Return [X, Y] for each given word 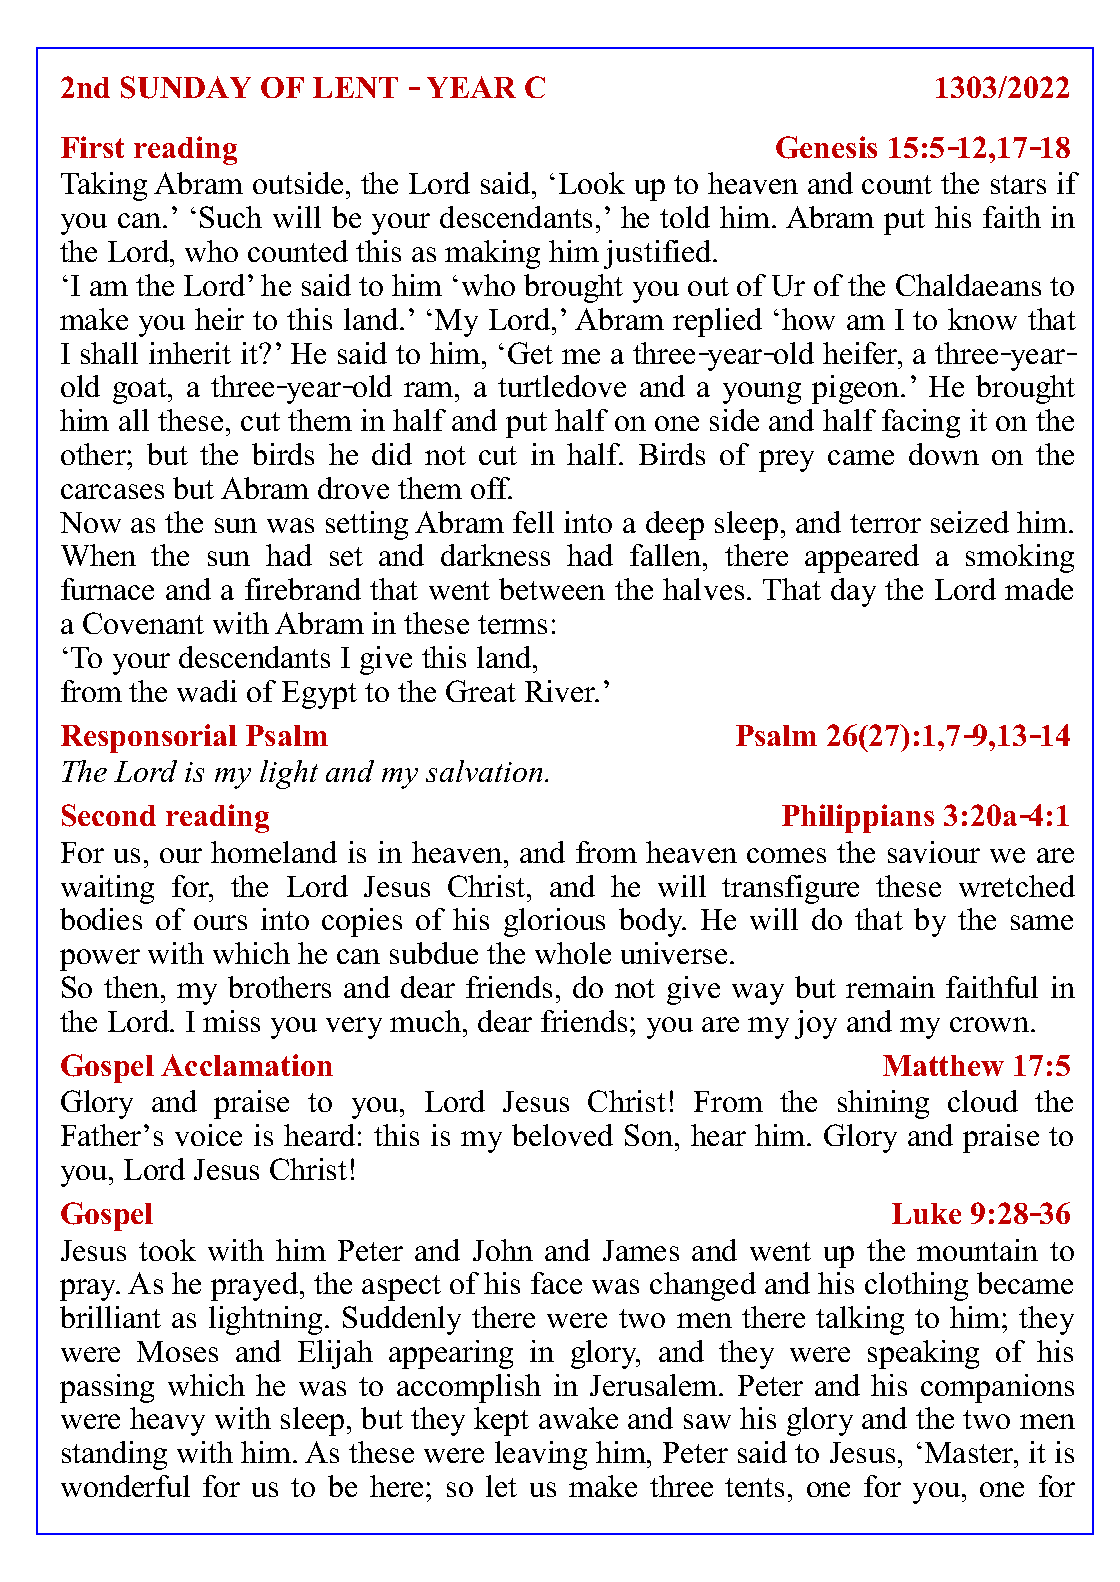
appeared [862, 558]
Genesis [826, 147]
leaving [541, 1455]
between [552, 589]
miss [231, 1021]
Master [970, 1452]
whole [573, 953]
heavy [167, 1421]
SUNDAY [186, 87]
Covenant [143, 623]
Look [592, 183]
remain [890, 987]
